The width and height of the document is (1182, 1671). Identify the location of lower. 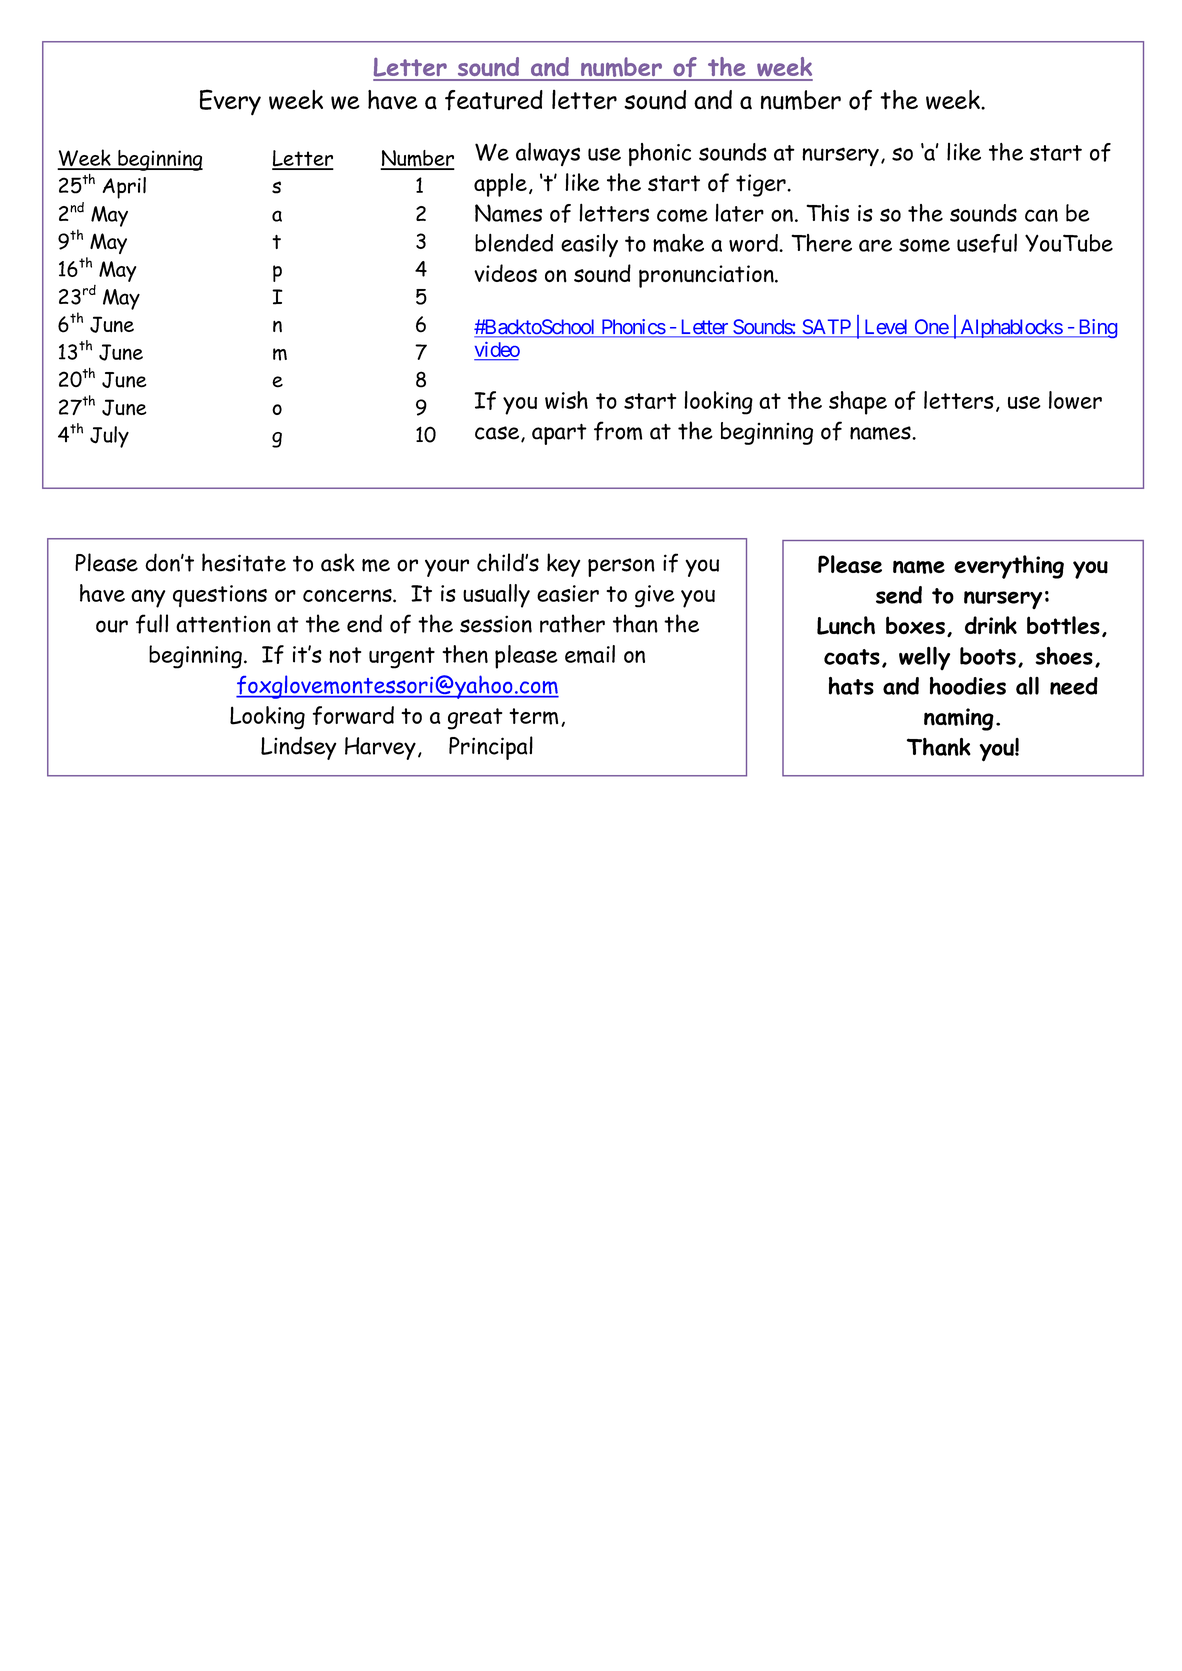
(1075, 400).
